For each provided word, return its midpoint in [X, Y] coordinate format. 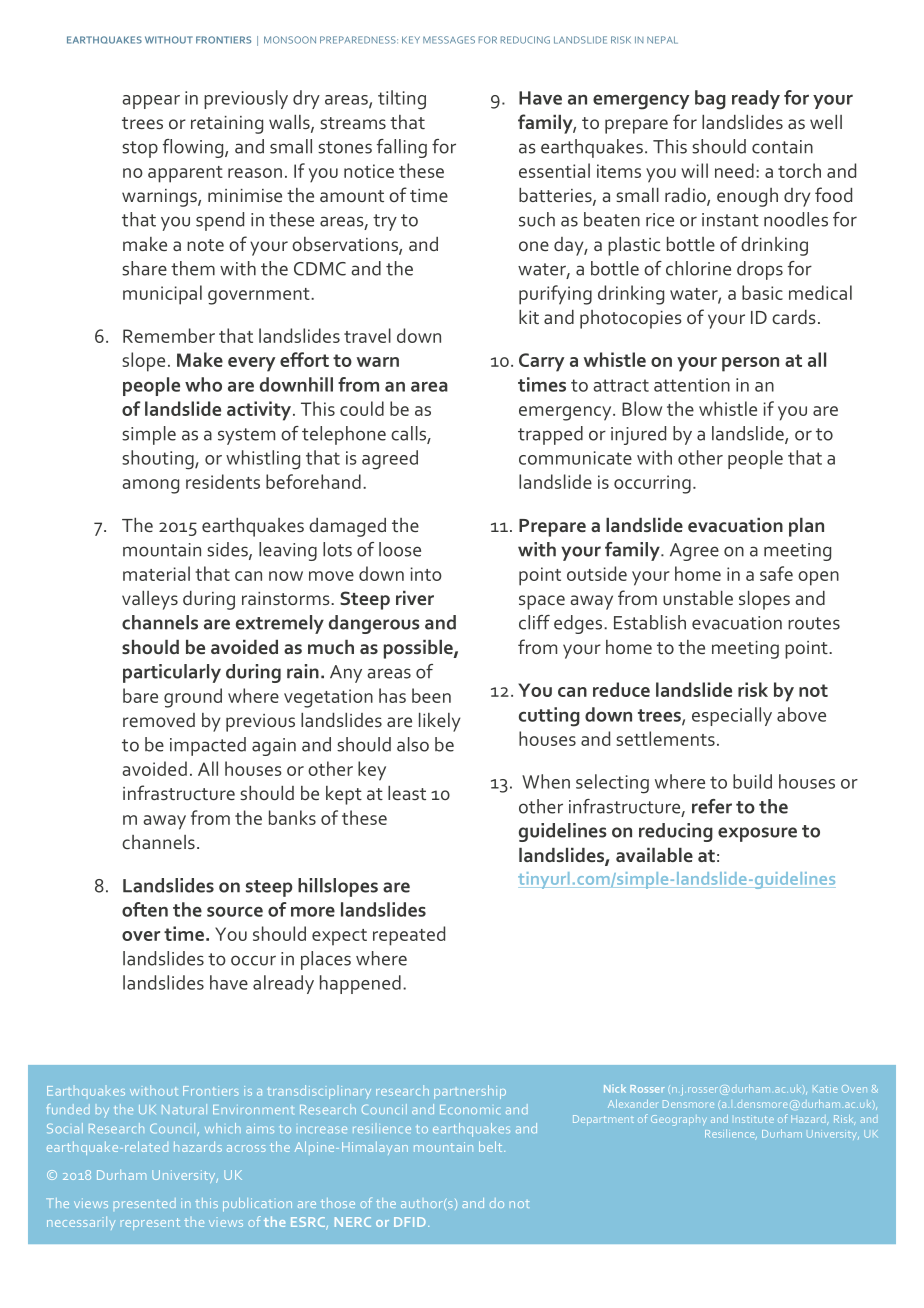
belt [492, 1146]
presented [145, 1203]
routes [814, 623]
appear [151, 102]
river [415, 598]
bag [710, 100]
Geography [679, 1120]
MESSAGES [449, 40]
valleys [150, 600]
